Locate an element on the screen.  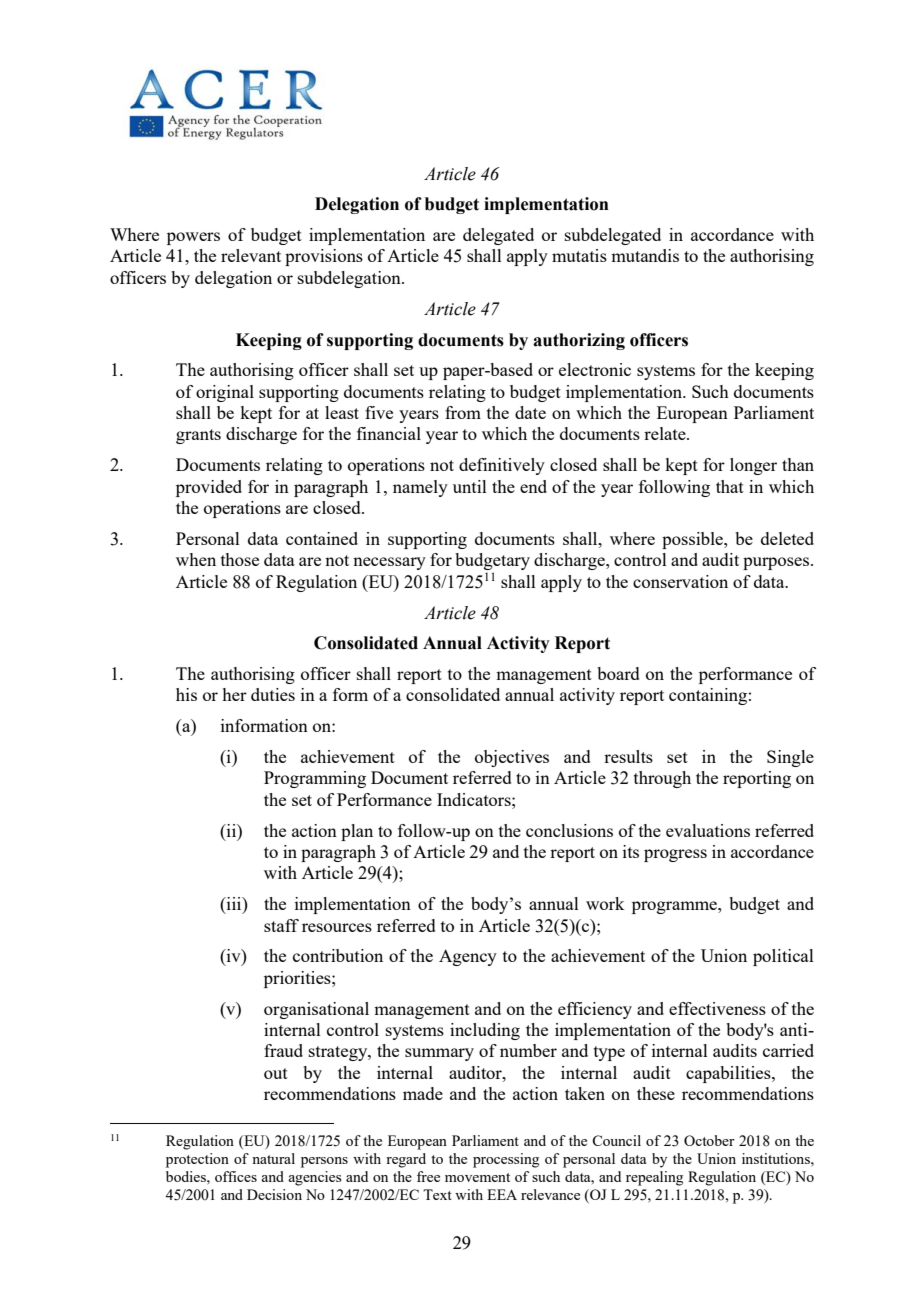
those is located at coordinates (240, 559).
